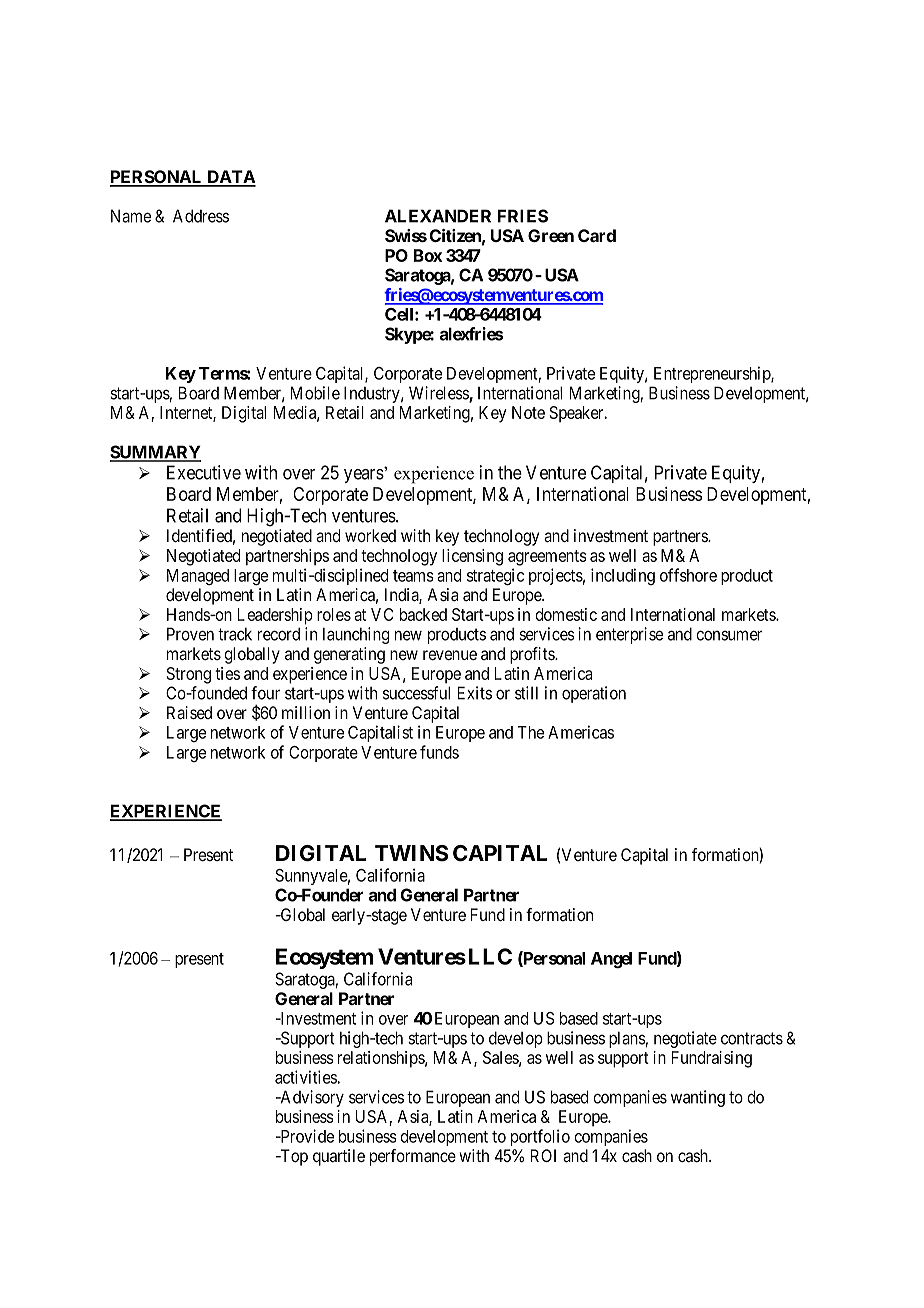  What do you see at coordinates (698, 1098) in the screenshot?
I see `wanting` at bounding box center [698, 1098].
